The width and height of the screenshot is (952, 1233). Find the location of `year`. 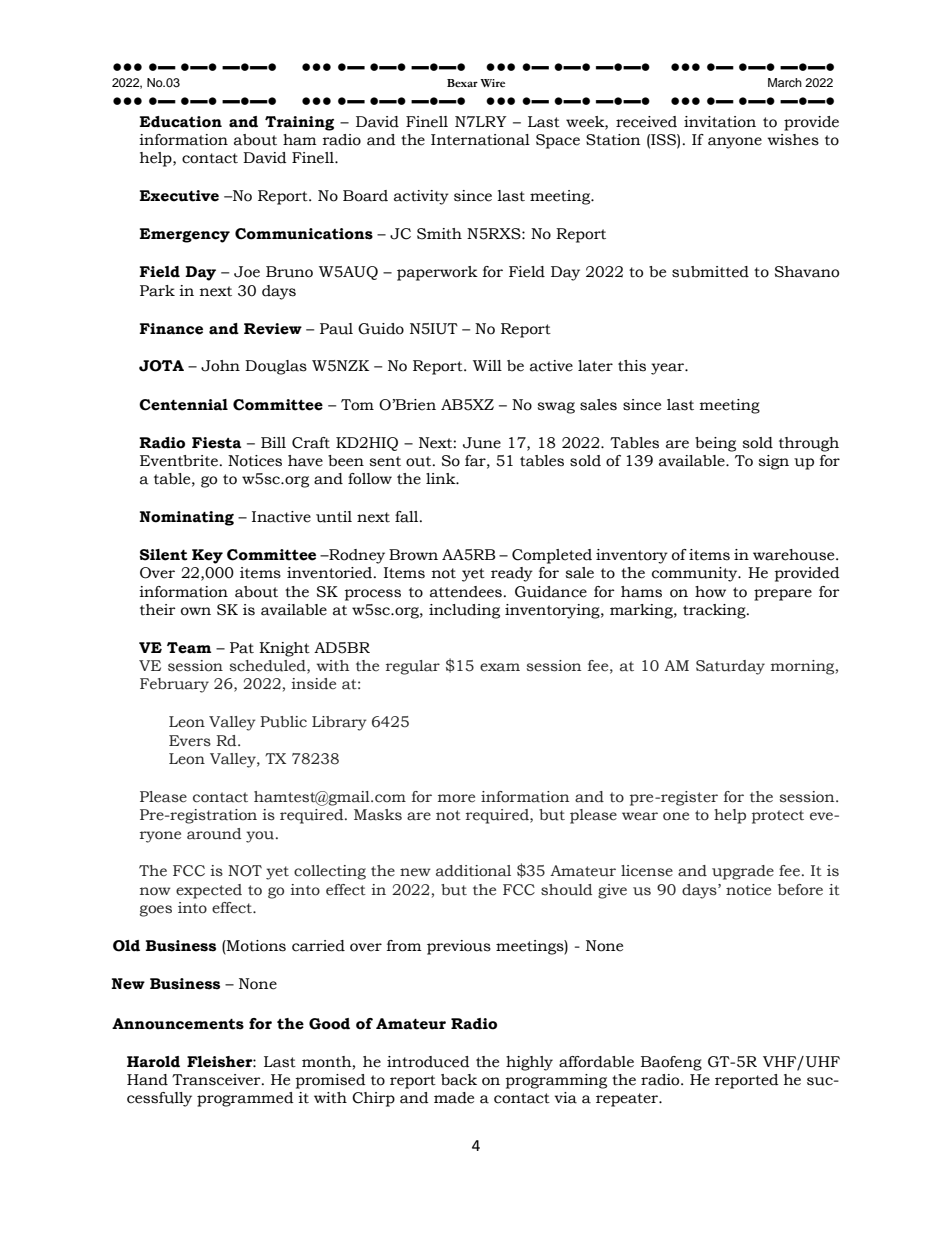

year is located at coordinates (668, 369).
